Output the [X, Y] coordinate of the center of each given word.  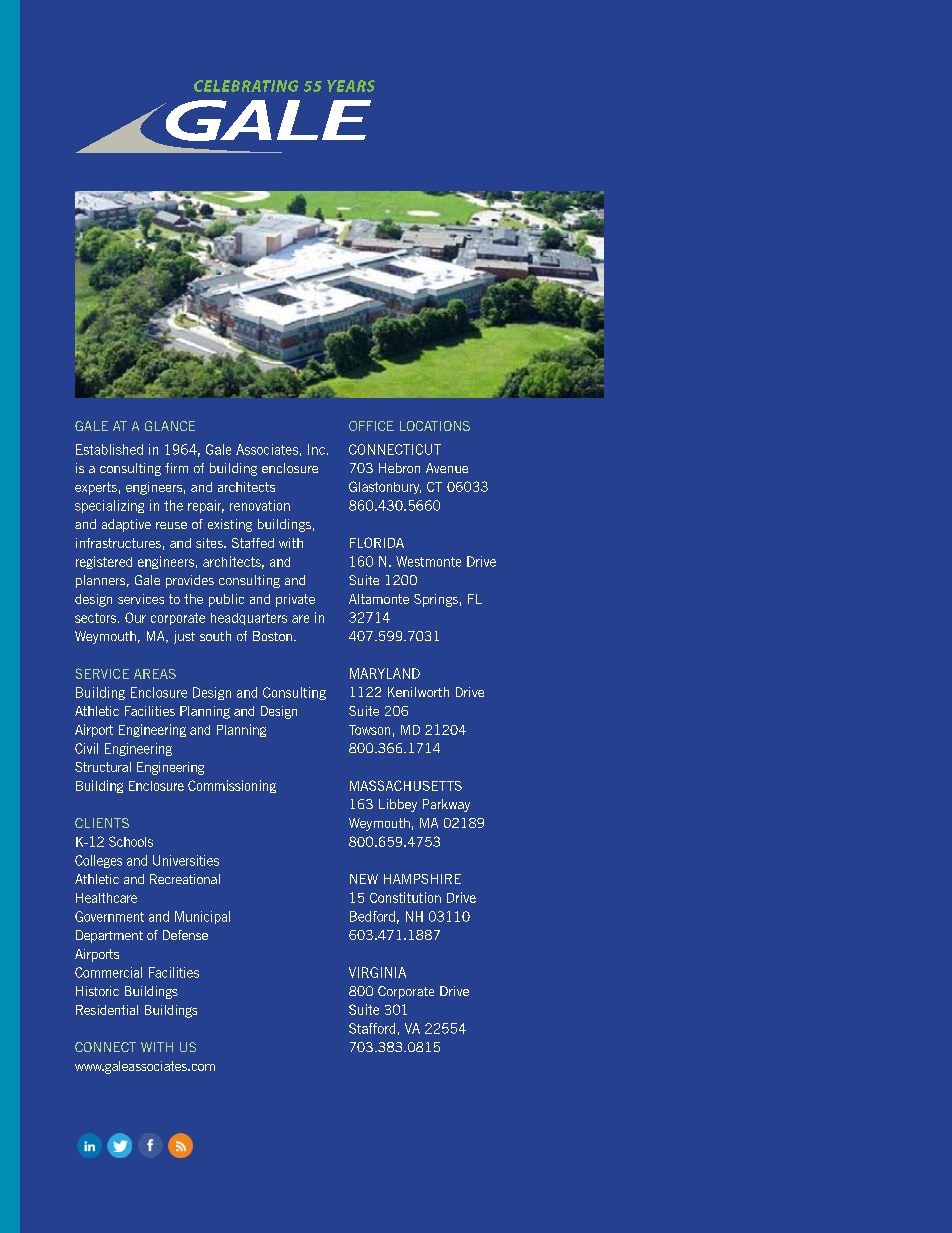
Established [109, 449]
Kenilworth [418, 692]
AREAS [155, 674]
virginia [377, 972]
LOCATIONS [435, 426]
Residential [107, 1010]
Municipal [202, 917]
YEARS [351, 86]
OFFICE [371, 426]
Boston [272, 636]
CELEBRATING [246, 86]
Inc [316, 449]
